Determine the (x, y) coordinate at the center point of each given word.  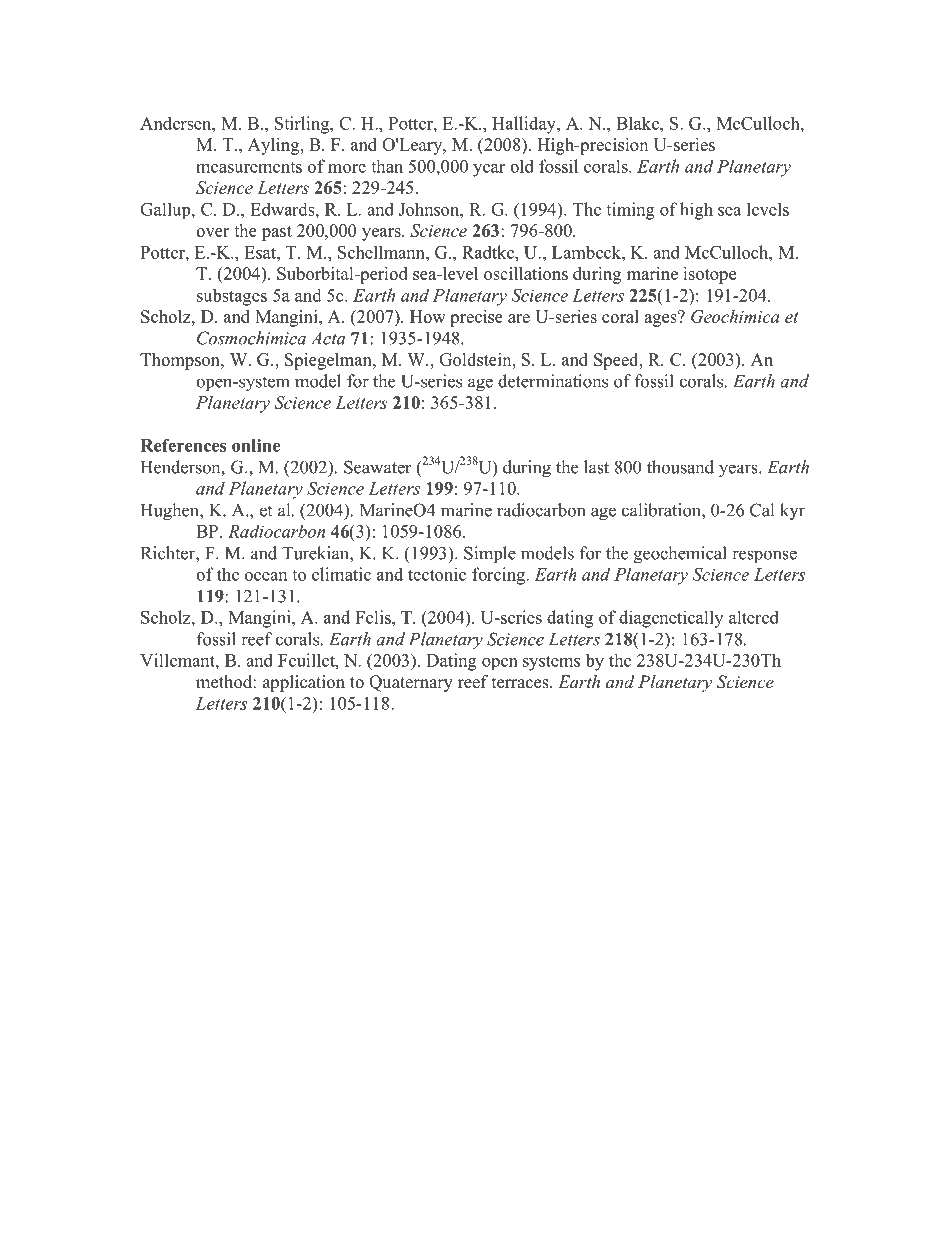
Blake (638, 123)
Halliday (525, 125)
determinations (553, 381)
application (304, 683)
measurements (249, 167)
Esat (261, 252)
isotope (709, 275)
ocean (266, 576)
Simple (490, 555)
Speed (617, 361)
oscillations (526, 273)
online (256, 445)
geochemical (680, 555)
